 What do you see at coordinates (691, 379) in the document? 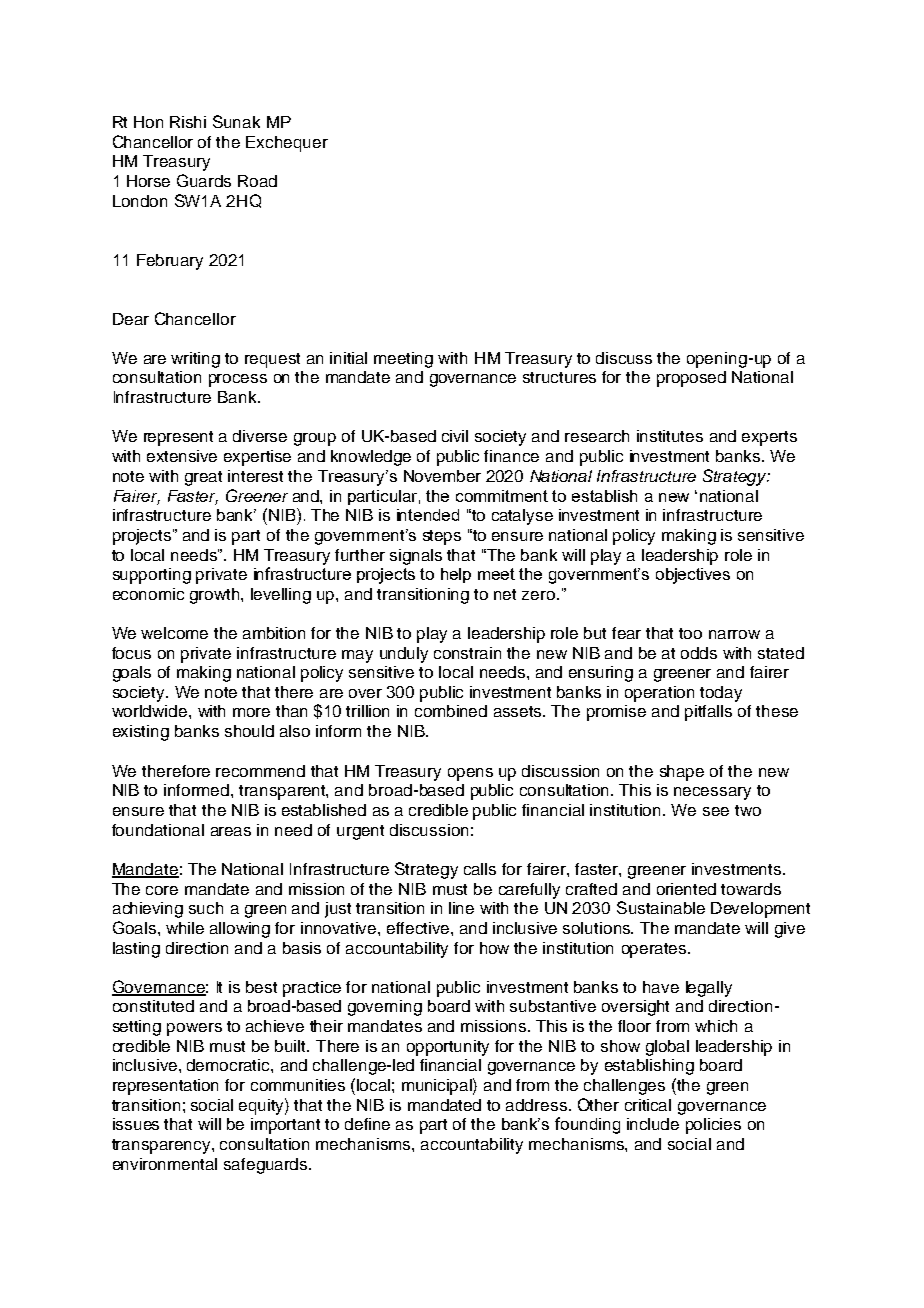
I see `proposed` at bounding box center [691, 379].
